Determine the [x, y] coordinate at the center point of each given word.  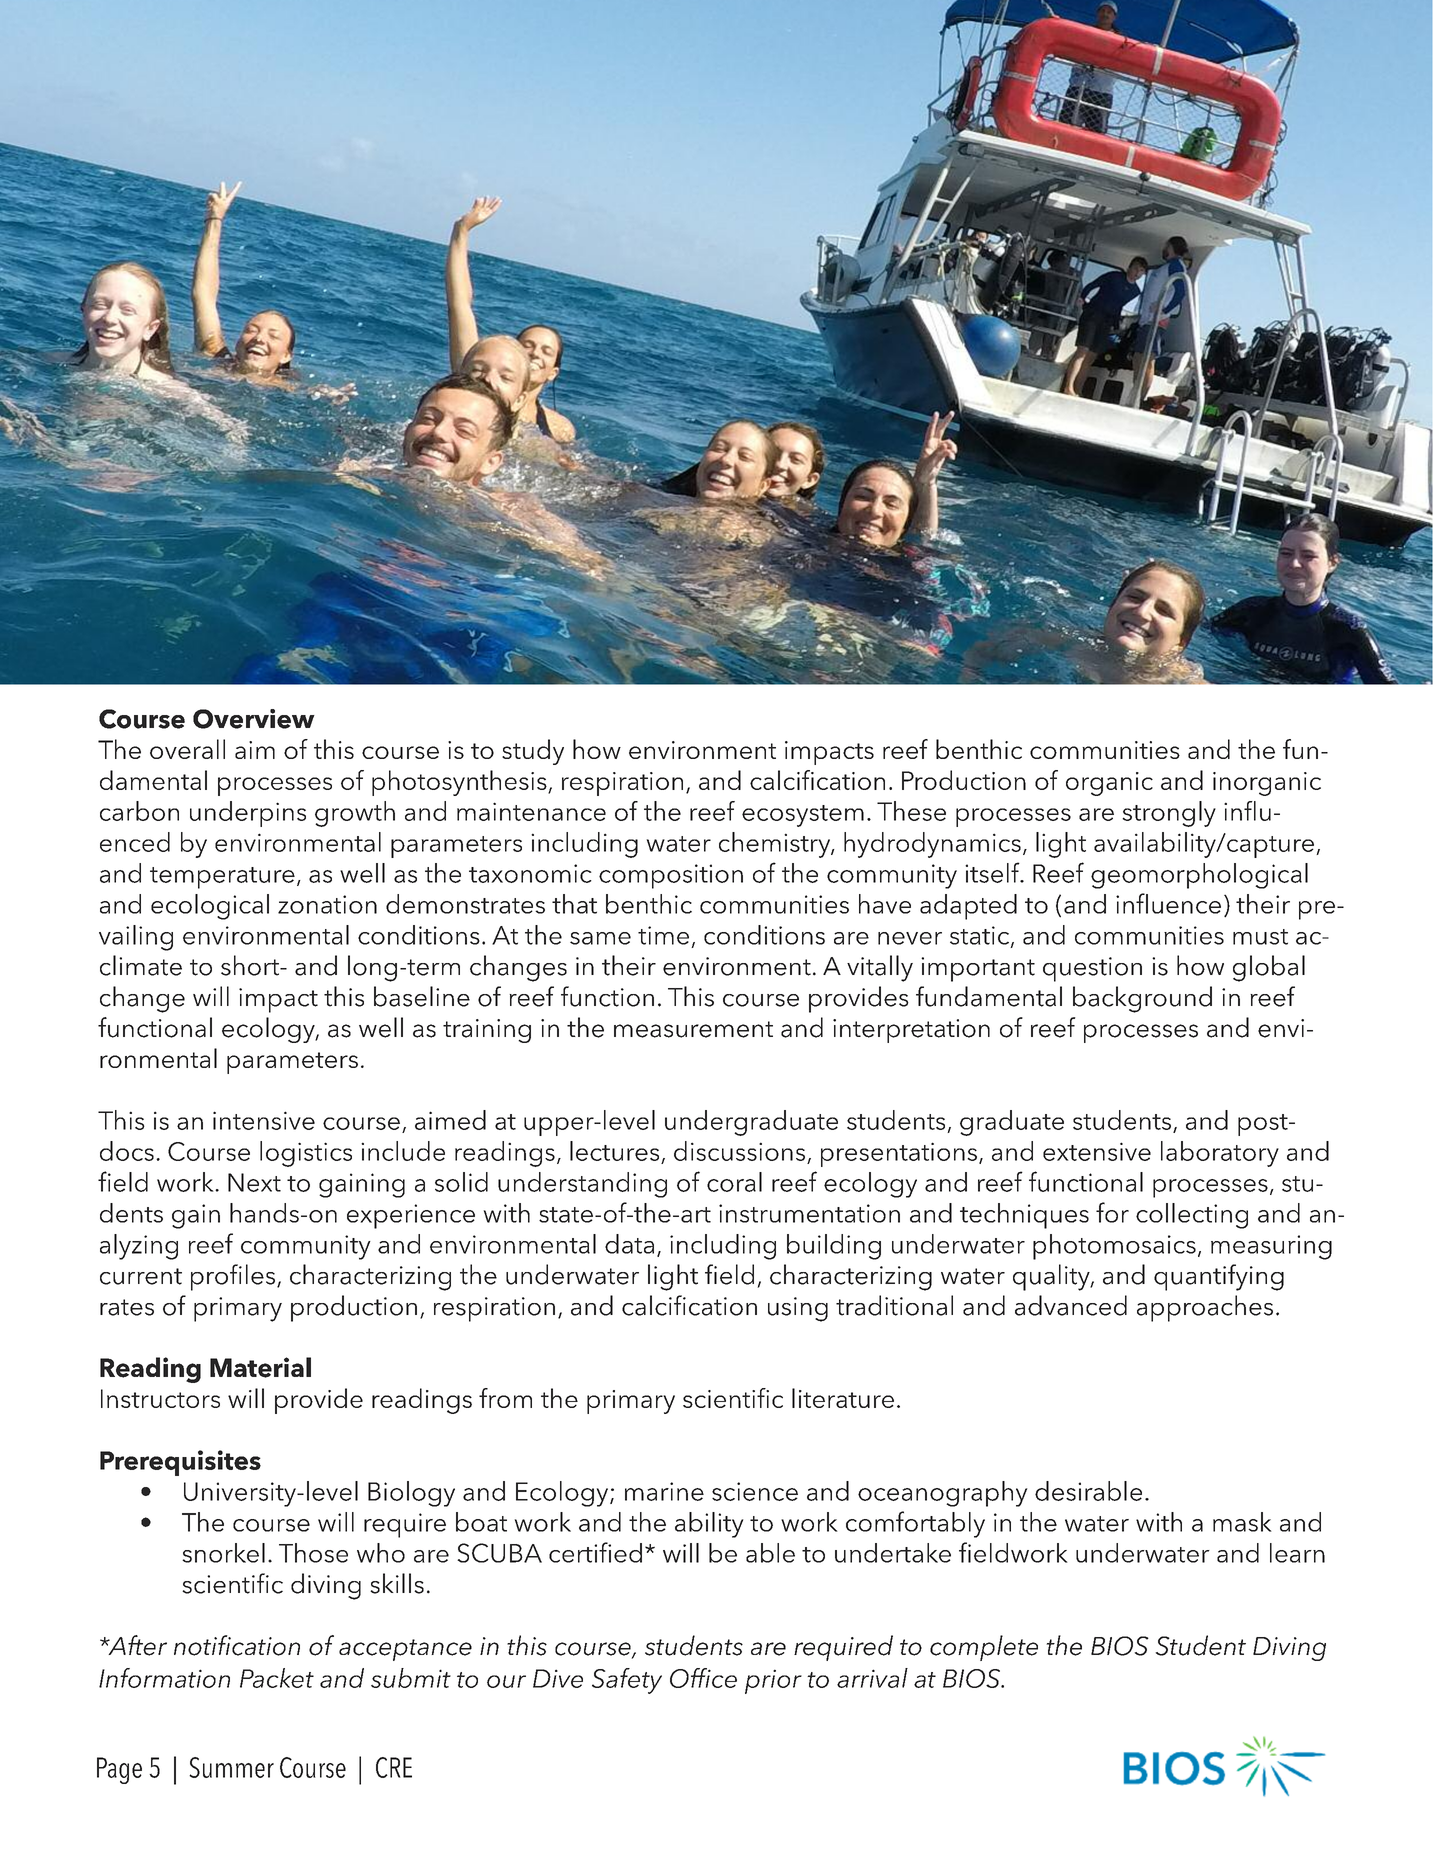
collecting [1192, 1216]
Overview [254, 719]
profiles [233, 1277]
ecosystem [803, 816]
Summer [231, 1767]
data [629, 1244]
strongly [1169, 814]
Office [703, 1678]
